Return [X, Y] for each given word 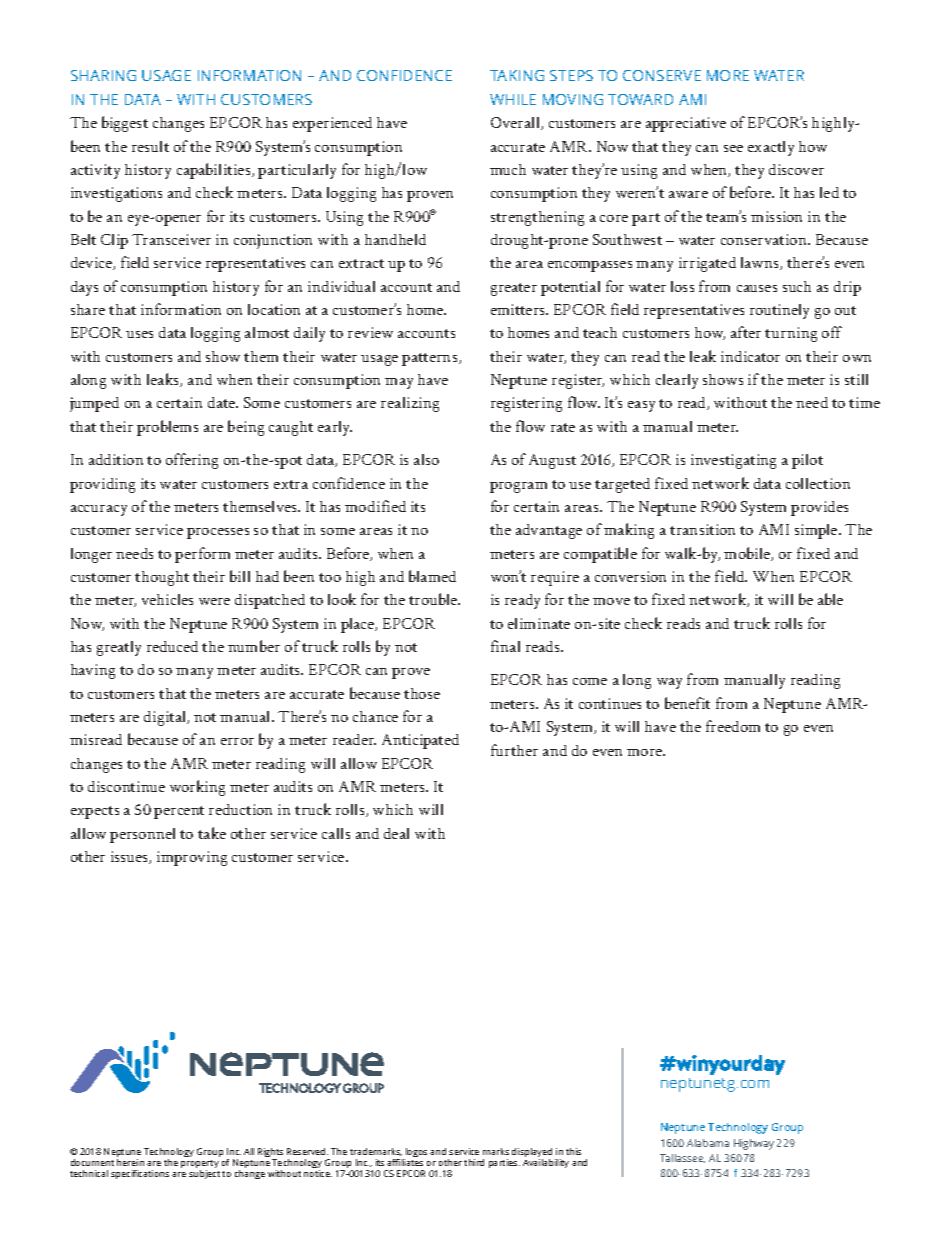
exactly [771, 148]
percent [179, 812]
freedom [733, 726]
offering [192, 461]
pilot [807, 461]
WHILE [513, 99]
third [474, 1162]
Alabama [708, 1143]
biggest [125, 124]
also [426, 459]
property [200, 1165]
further [514, 750]
